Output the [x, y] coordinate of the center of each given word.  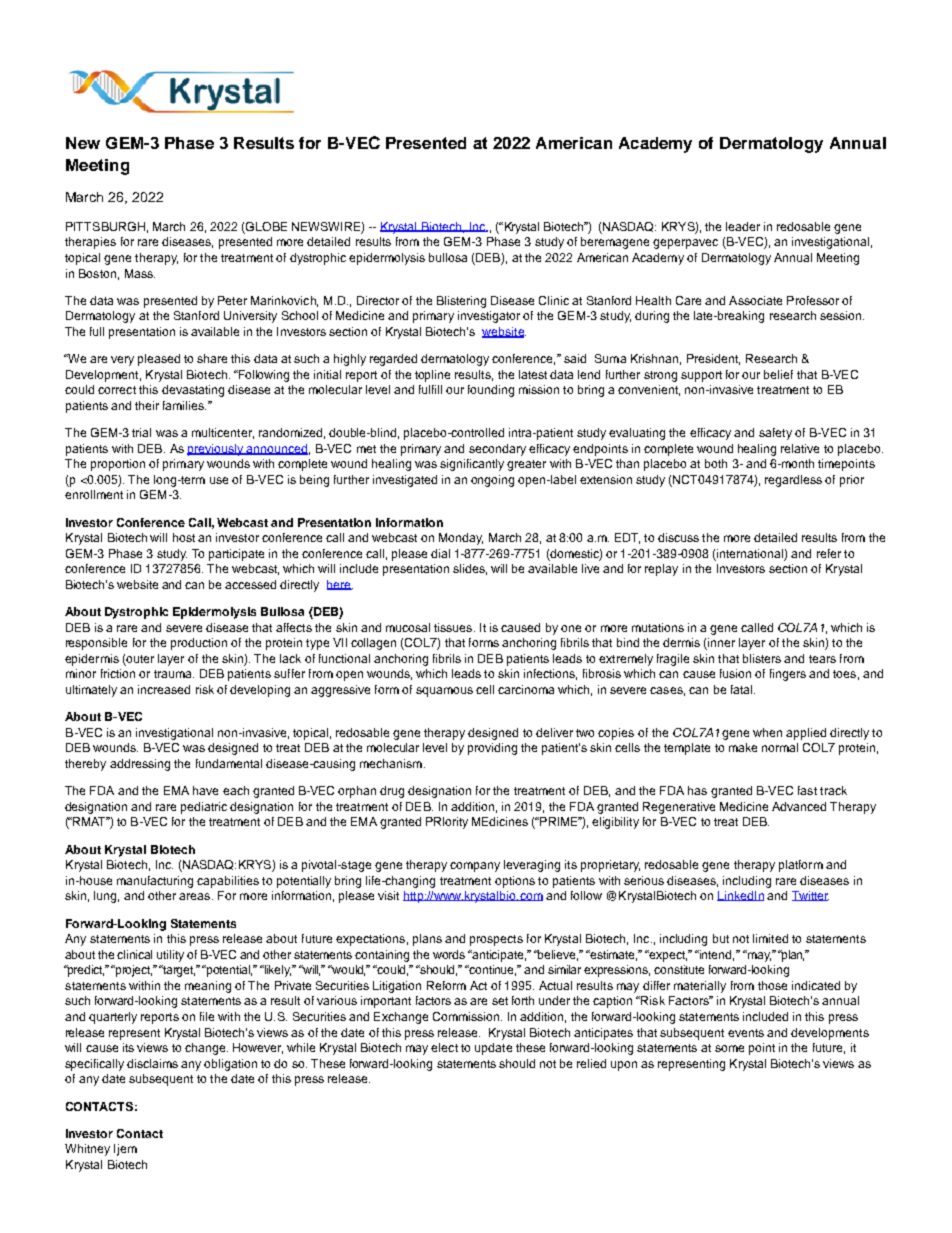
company [475, 867]
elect [444, 1047]
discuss [678, 537]
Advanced [799, 806]
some [729, 1048]
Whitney [87, 1150]
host [184, 537]
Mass [140, 273]
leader [743, 226]
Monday [461, 539]
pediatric [204, 808]
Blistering [461, 302]
